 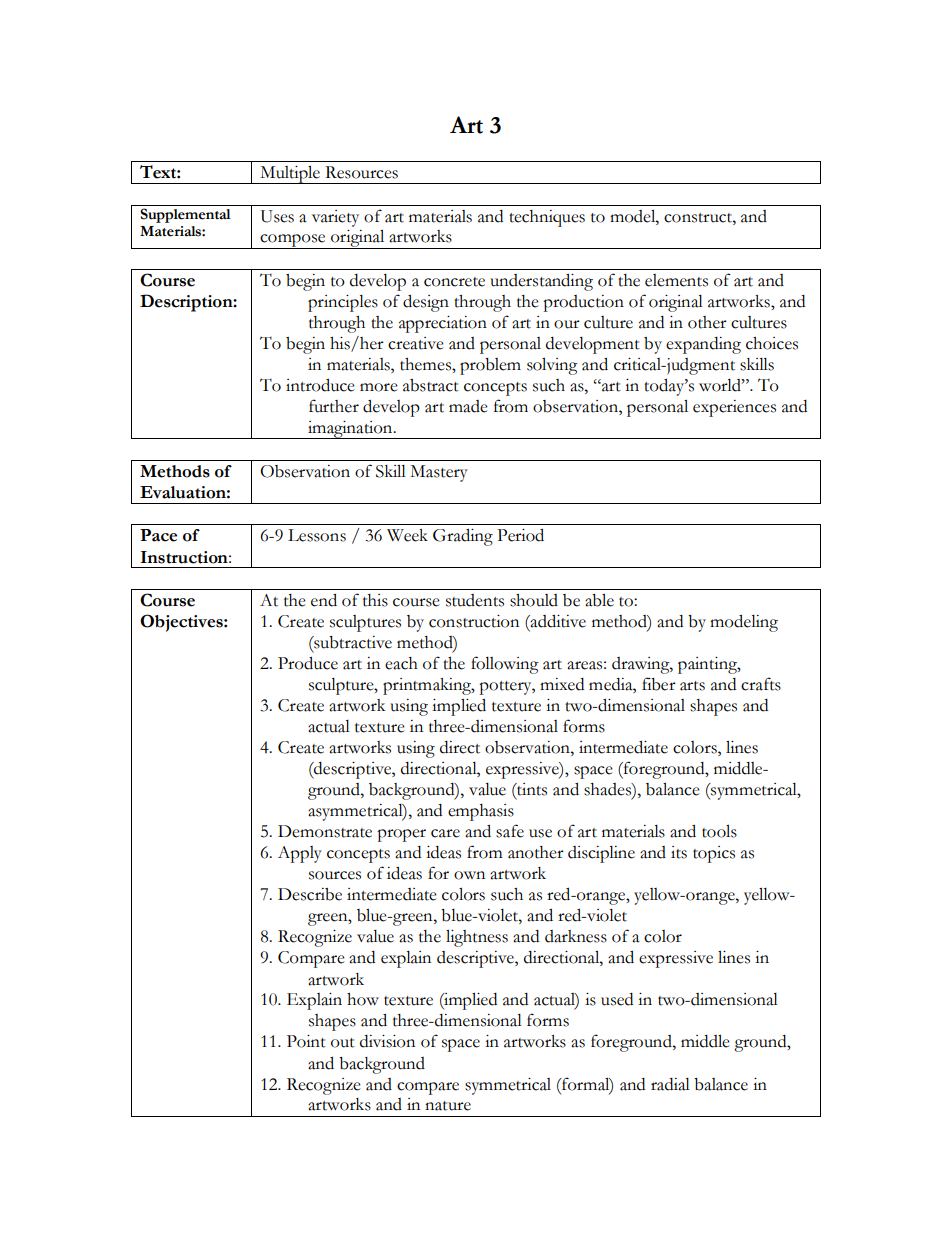 I want to click on experiences, so click(x=734, y=408).
